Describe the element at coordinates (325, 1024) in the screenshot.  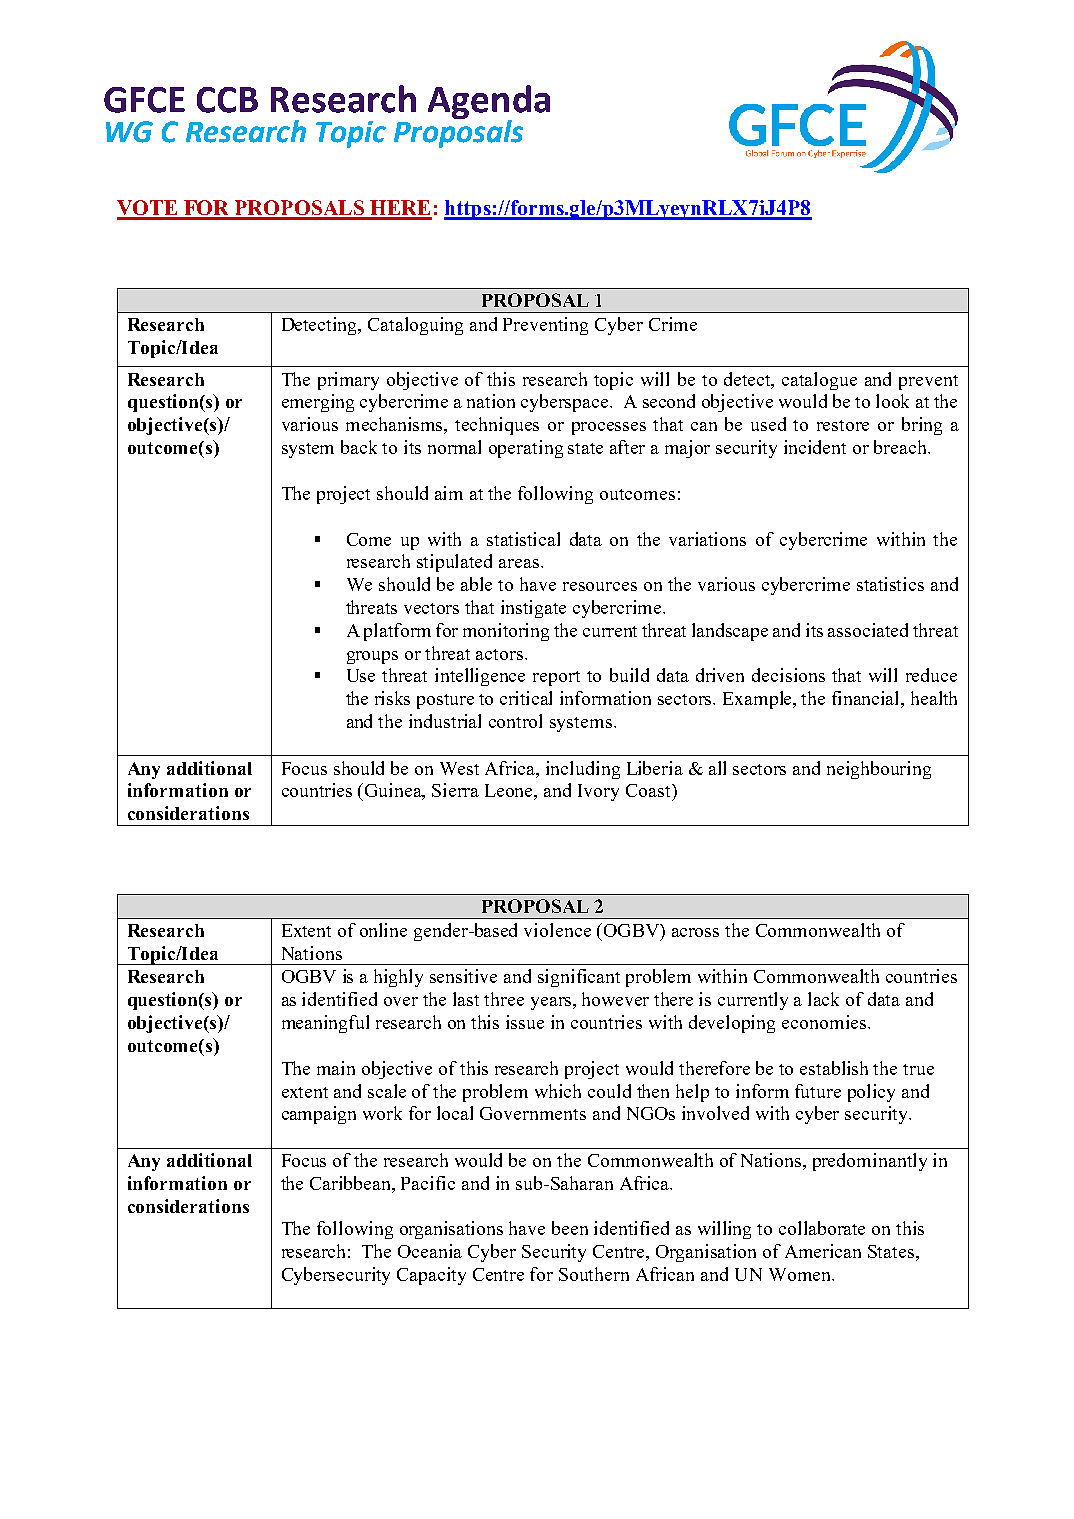
I see `meaningful` at that location.
